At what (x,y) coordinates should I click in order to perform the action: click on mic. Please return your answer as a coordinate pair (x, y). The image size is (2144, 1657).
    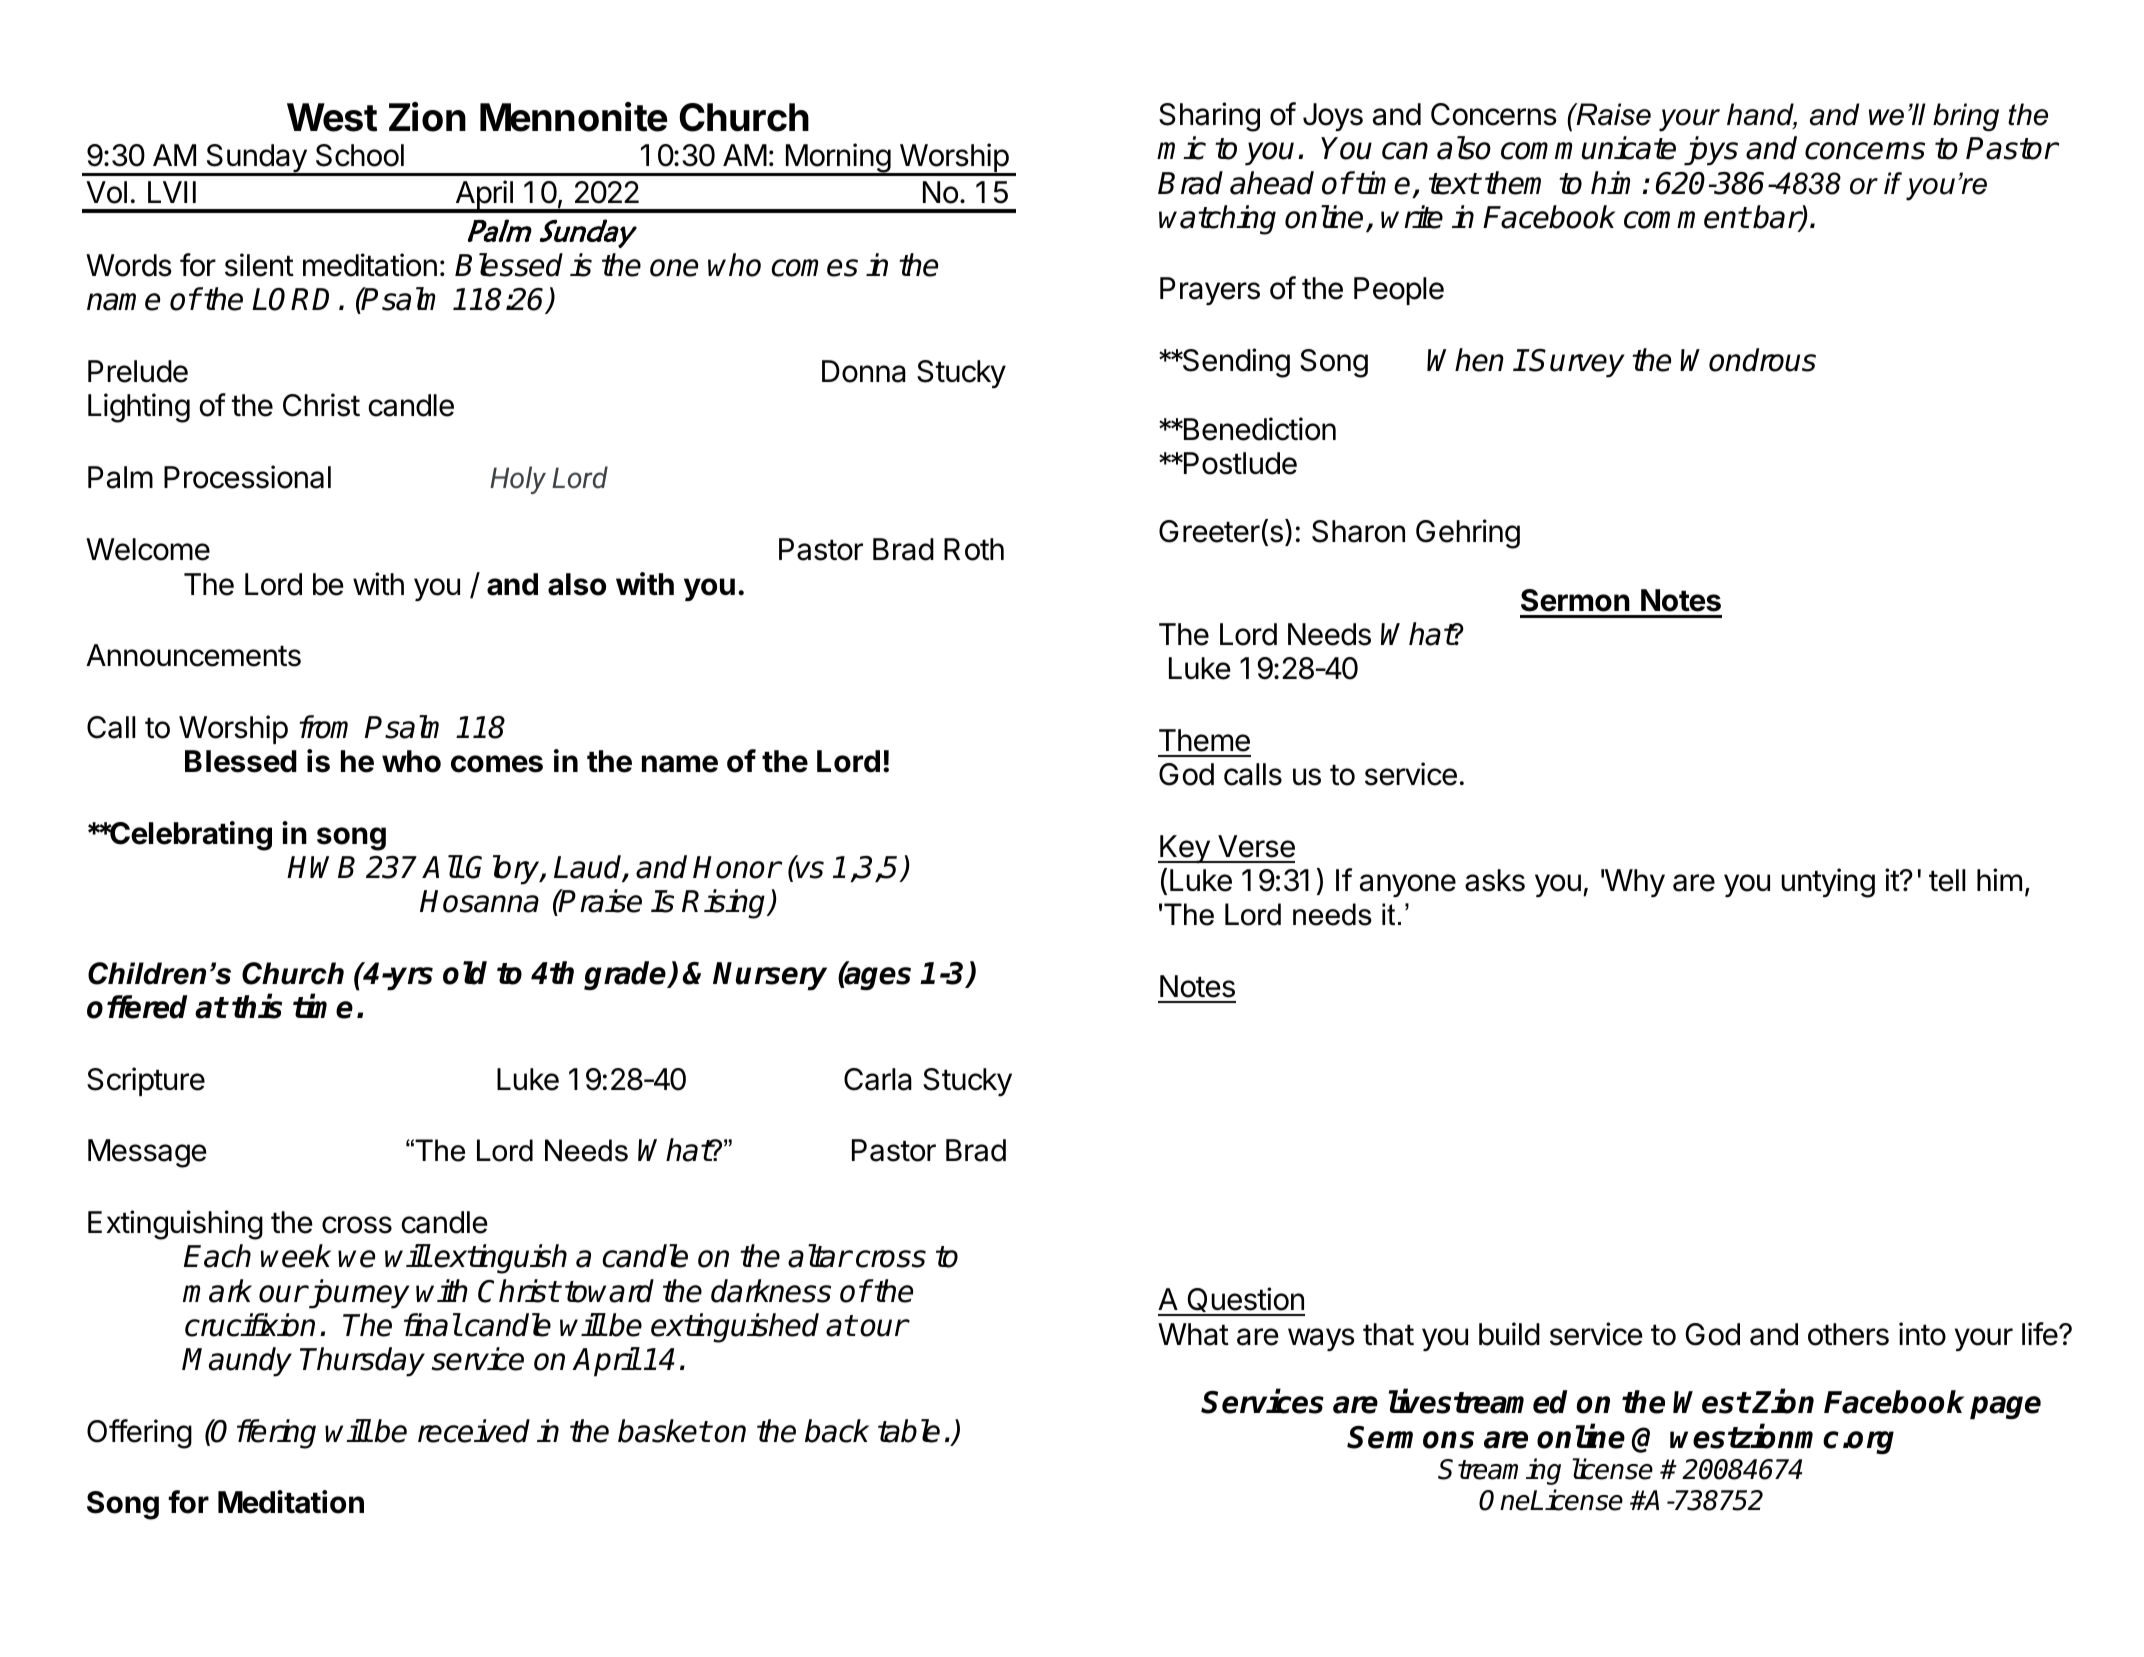
    Looking at the image, I should click on (1181, 148).
